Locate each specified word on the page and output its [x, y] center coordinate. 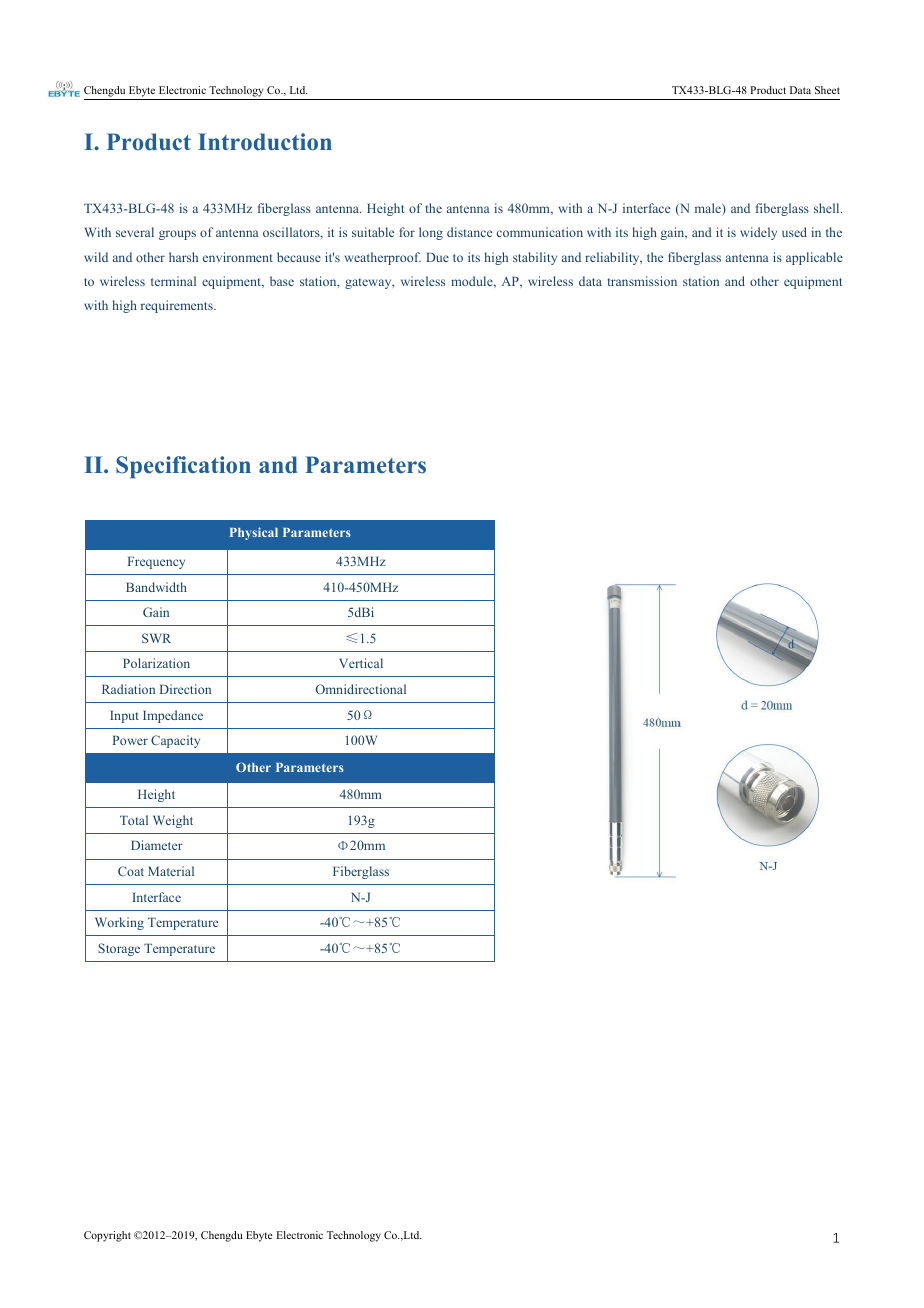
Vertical [361, 663]
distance [469, 232]
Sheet [827, 90]
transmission [642, 281]
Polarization [156, 663]
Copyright [107, 1236]
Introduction [265, 142]
